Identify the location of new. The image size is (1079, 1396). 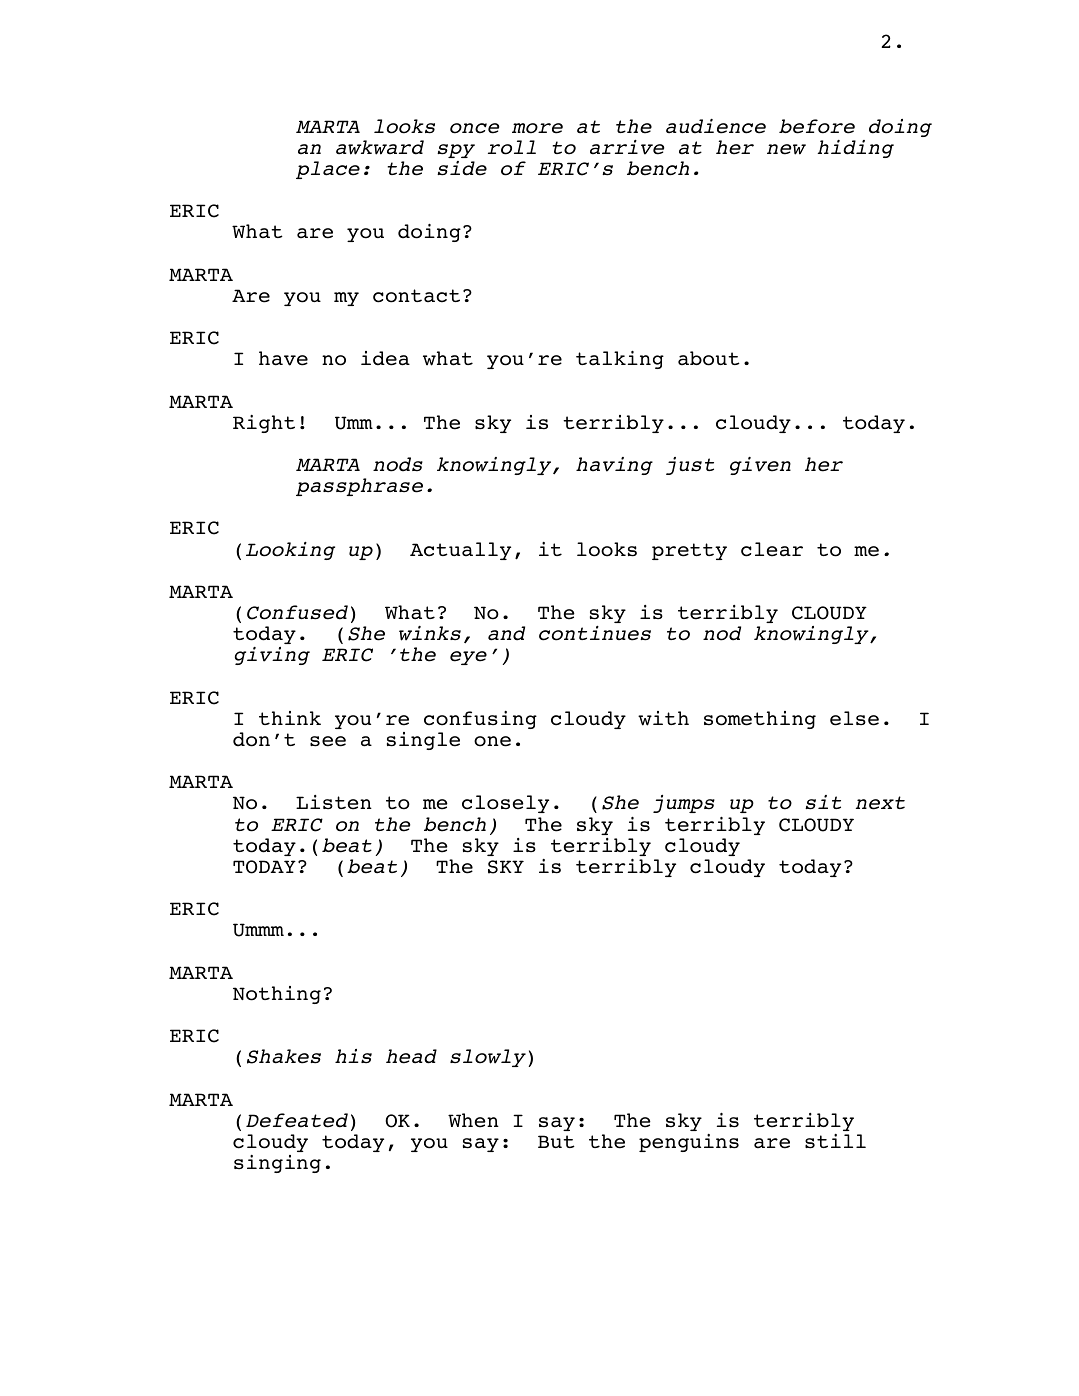
(786, 149).
